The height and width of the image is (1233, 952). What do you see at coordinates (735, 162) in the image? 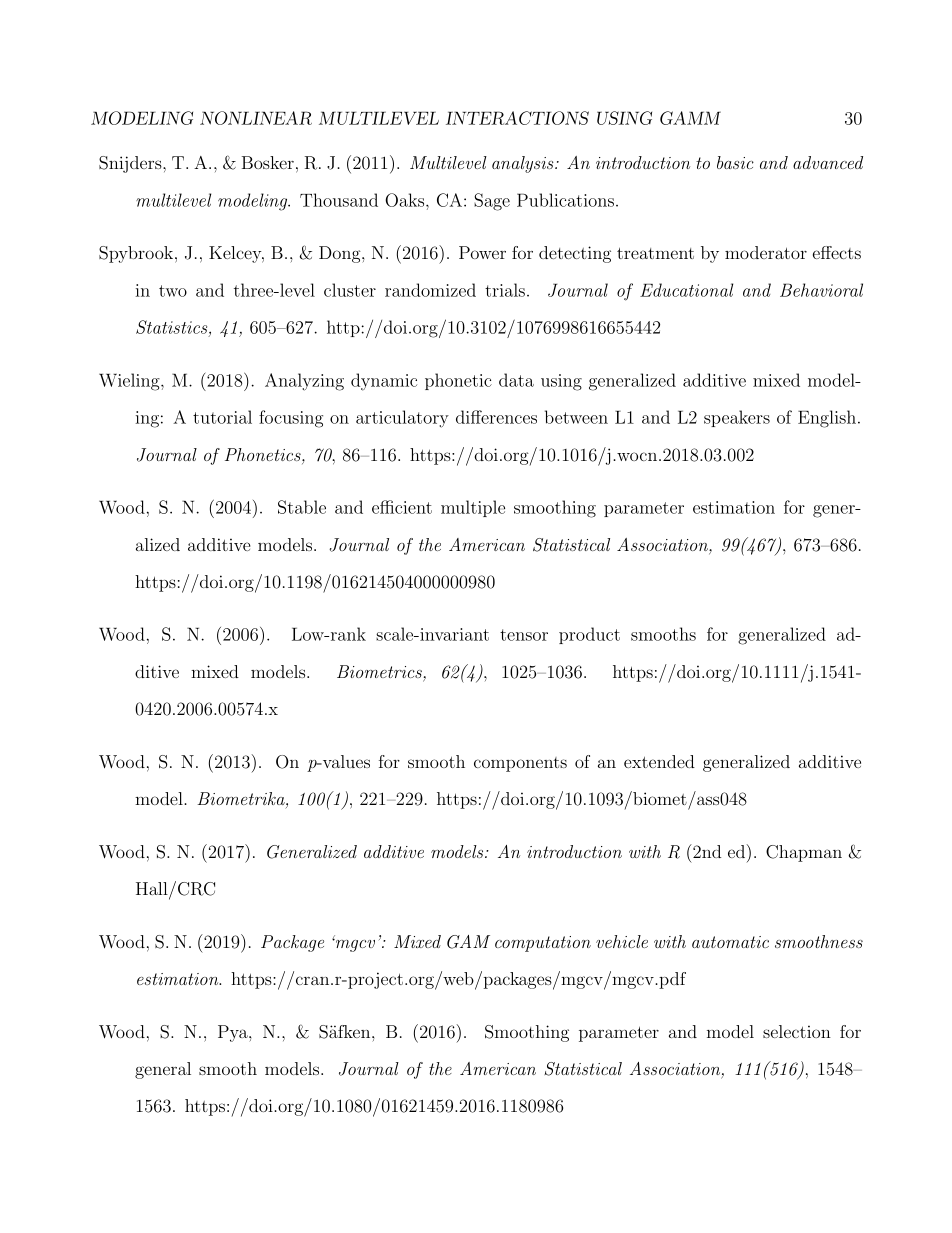
I see `basic` at bounding box center [735, 162].
